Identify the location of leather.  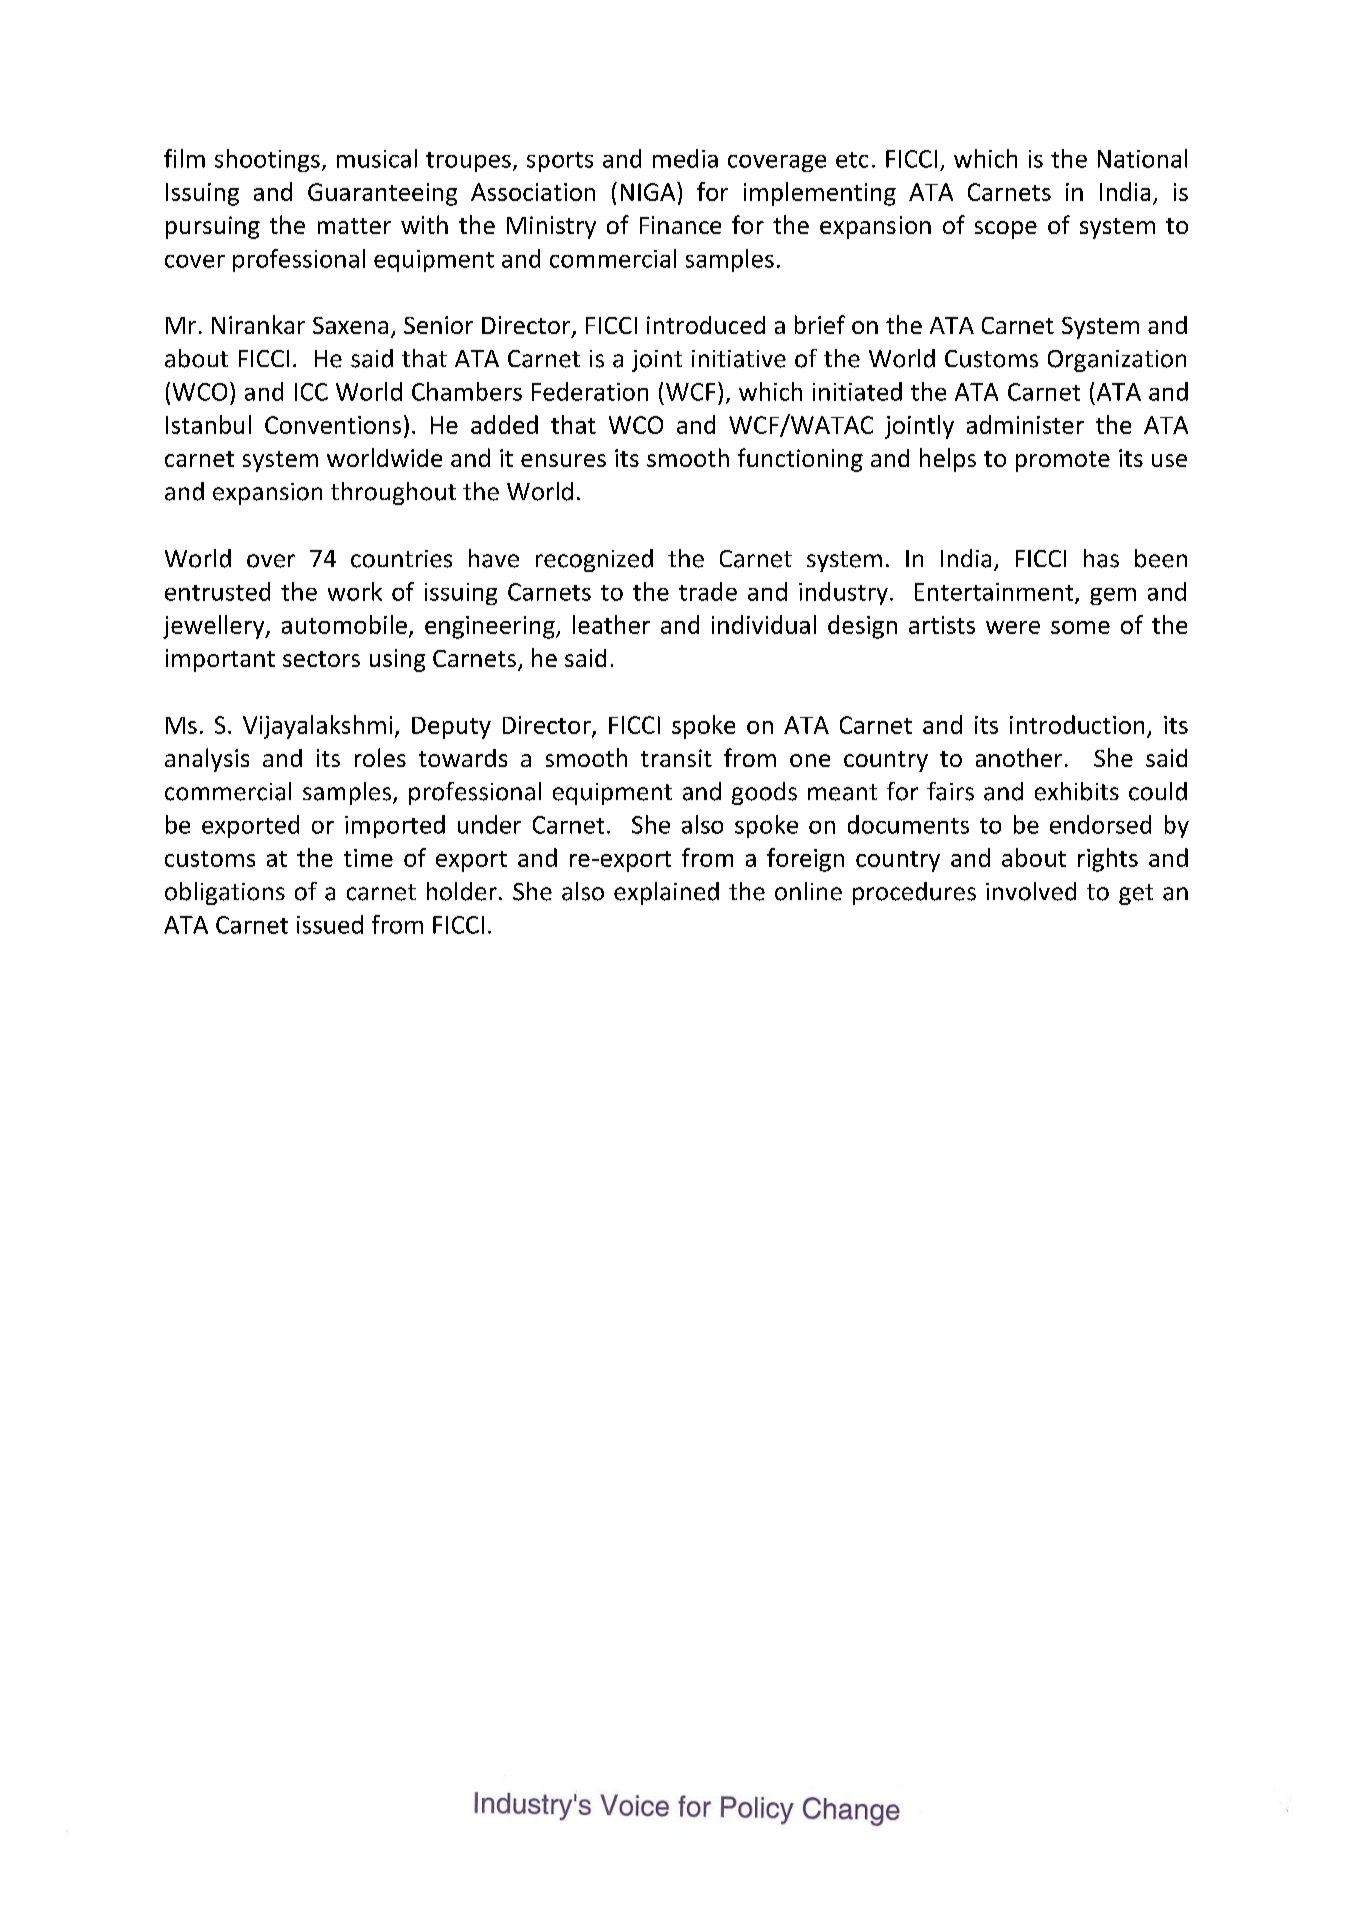
(611, 624).
